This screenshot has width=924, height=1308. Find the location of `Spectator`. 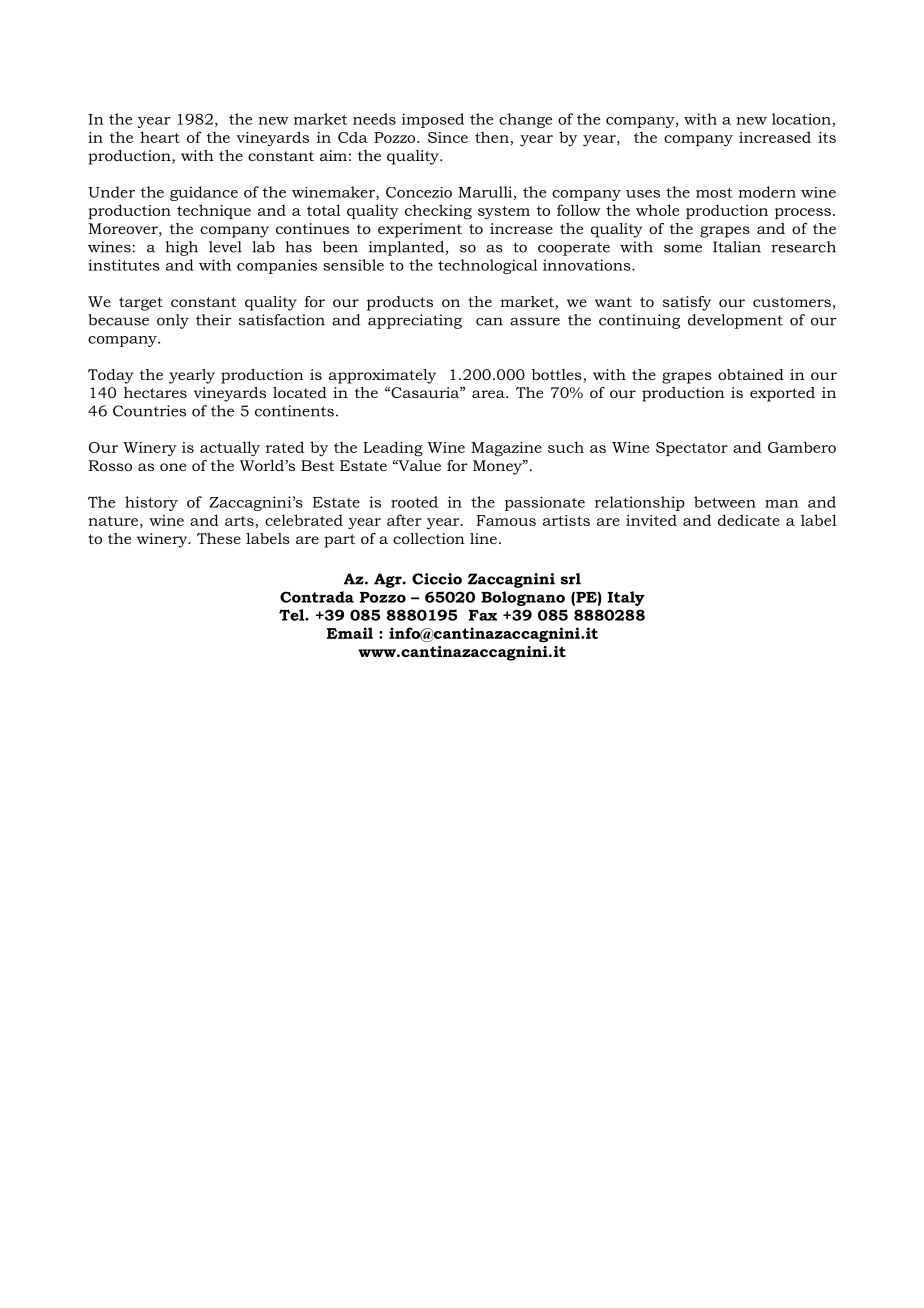

Spectator is located at coordinates (692, 449).
